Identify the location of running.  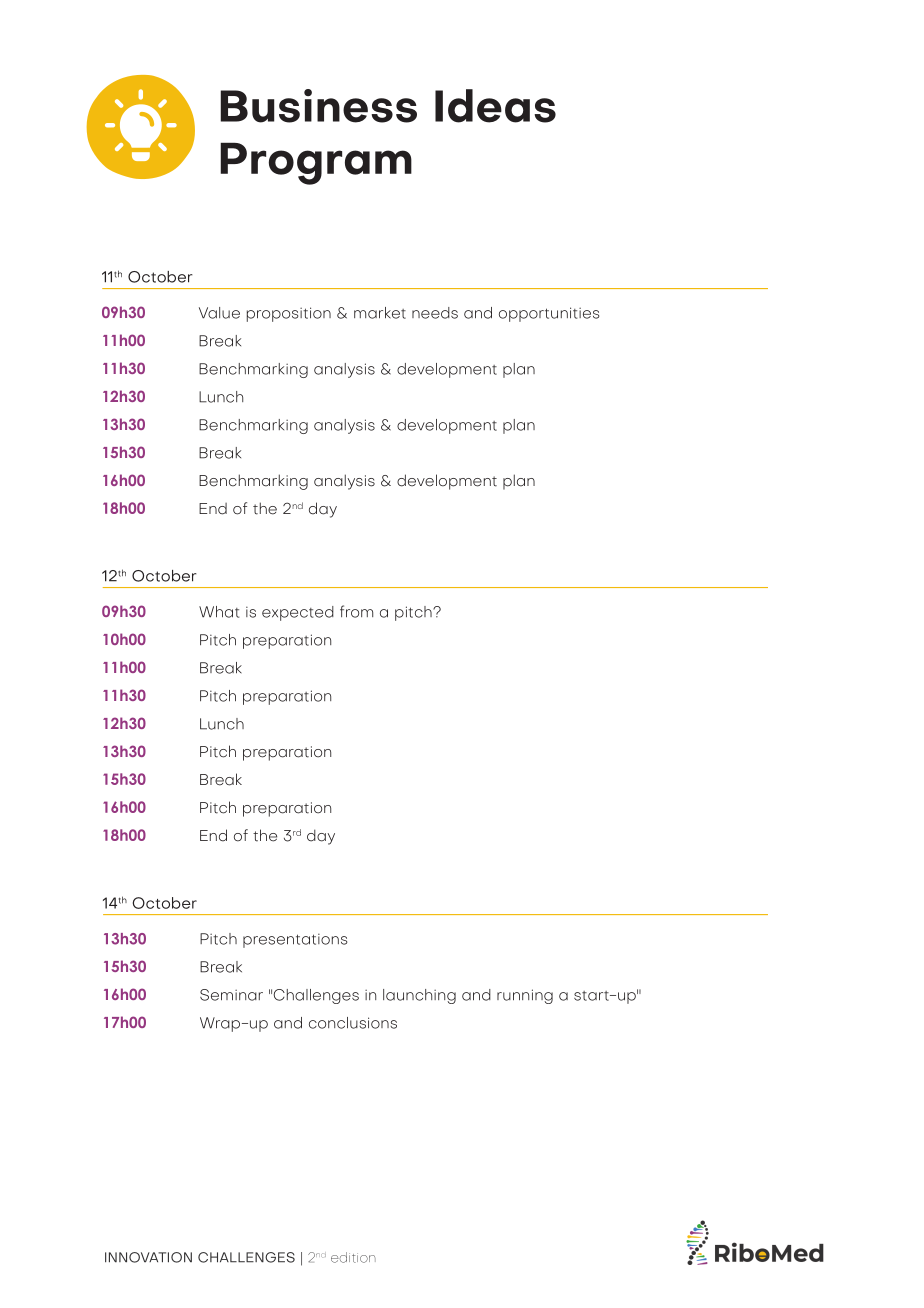
(525, 996).
